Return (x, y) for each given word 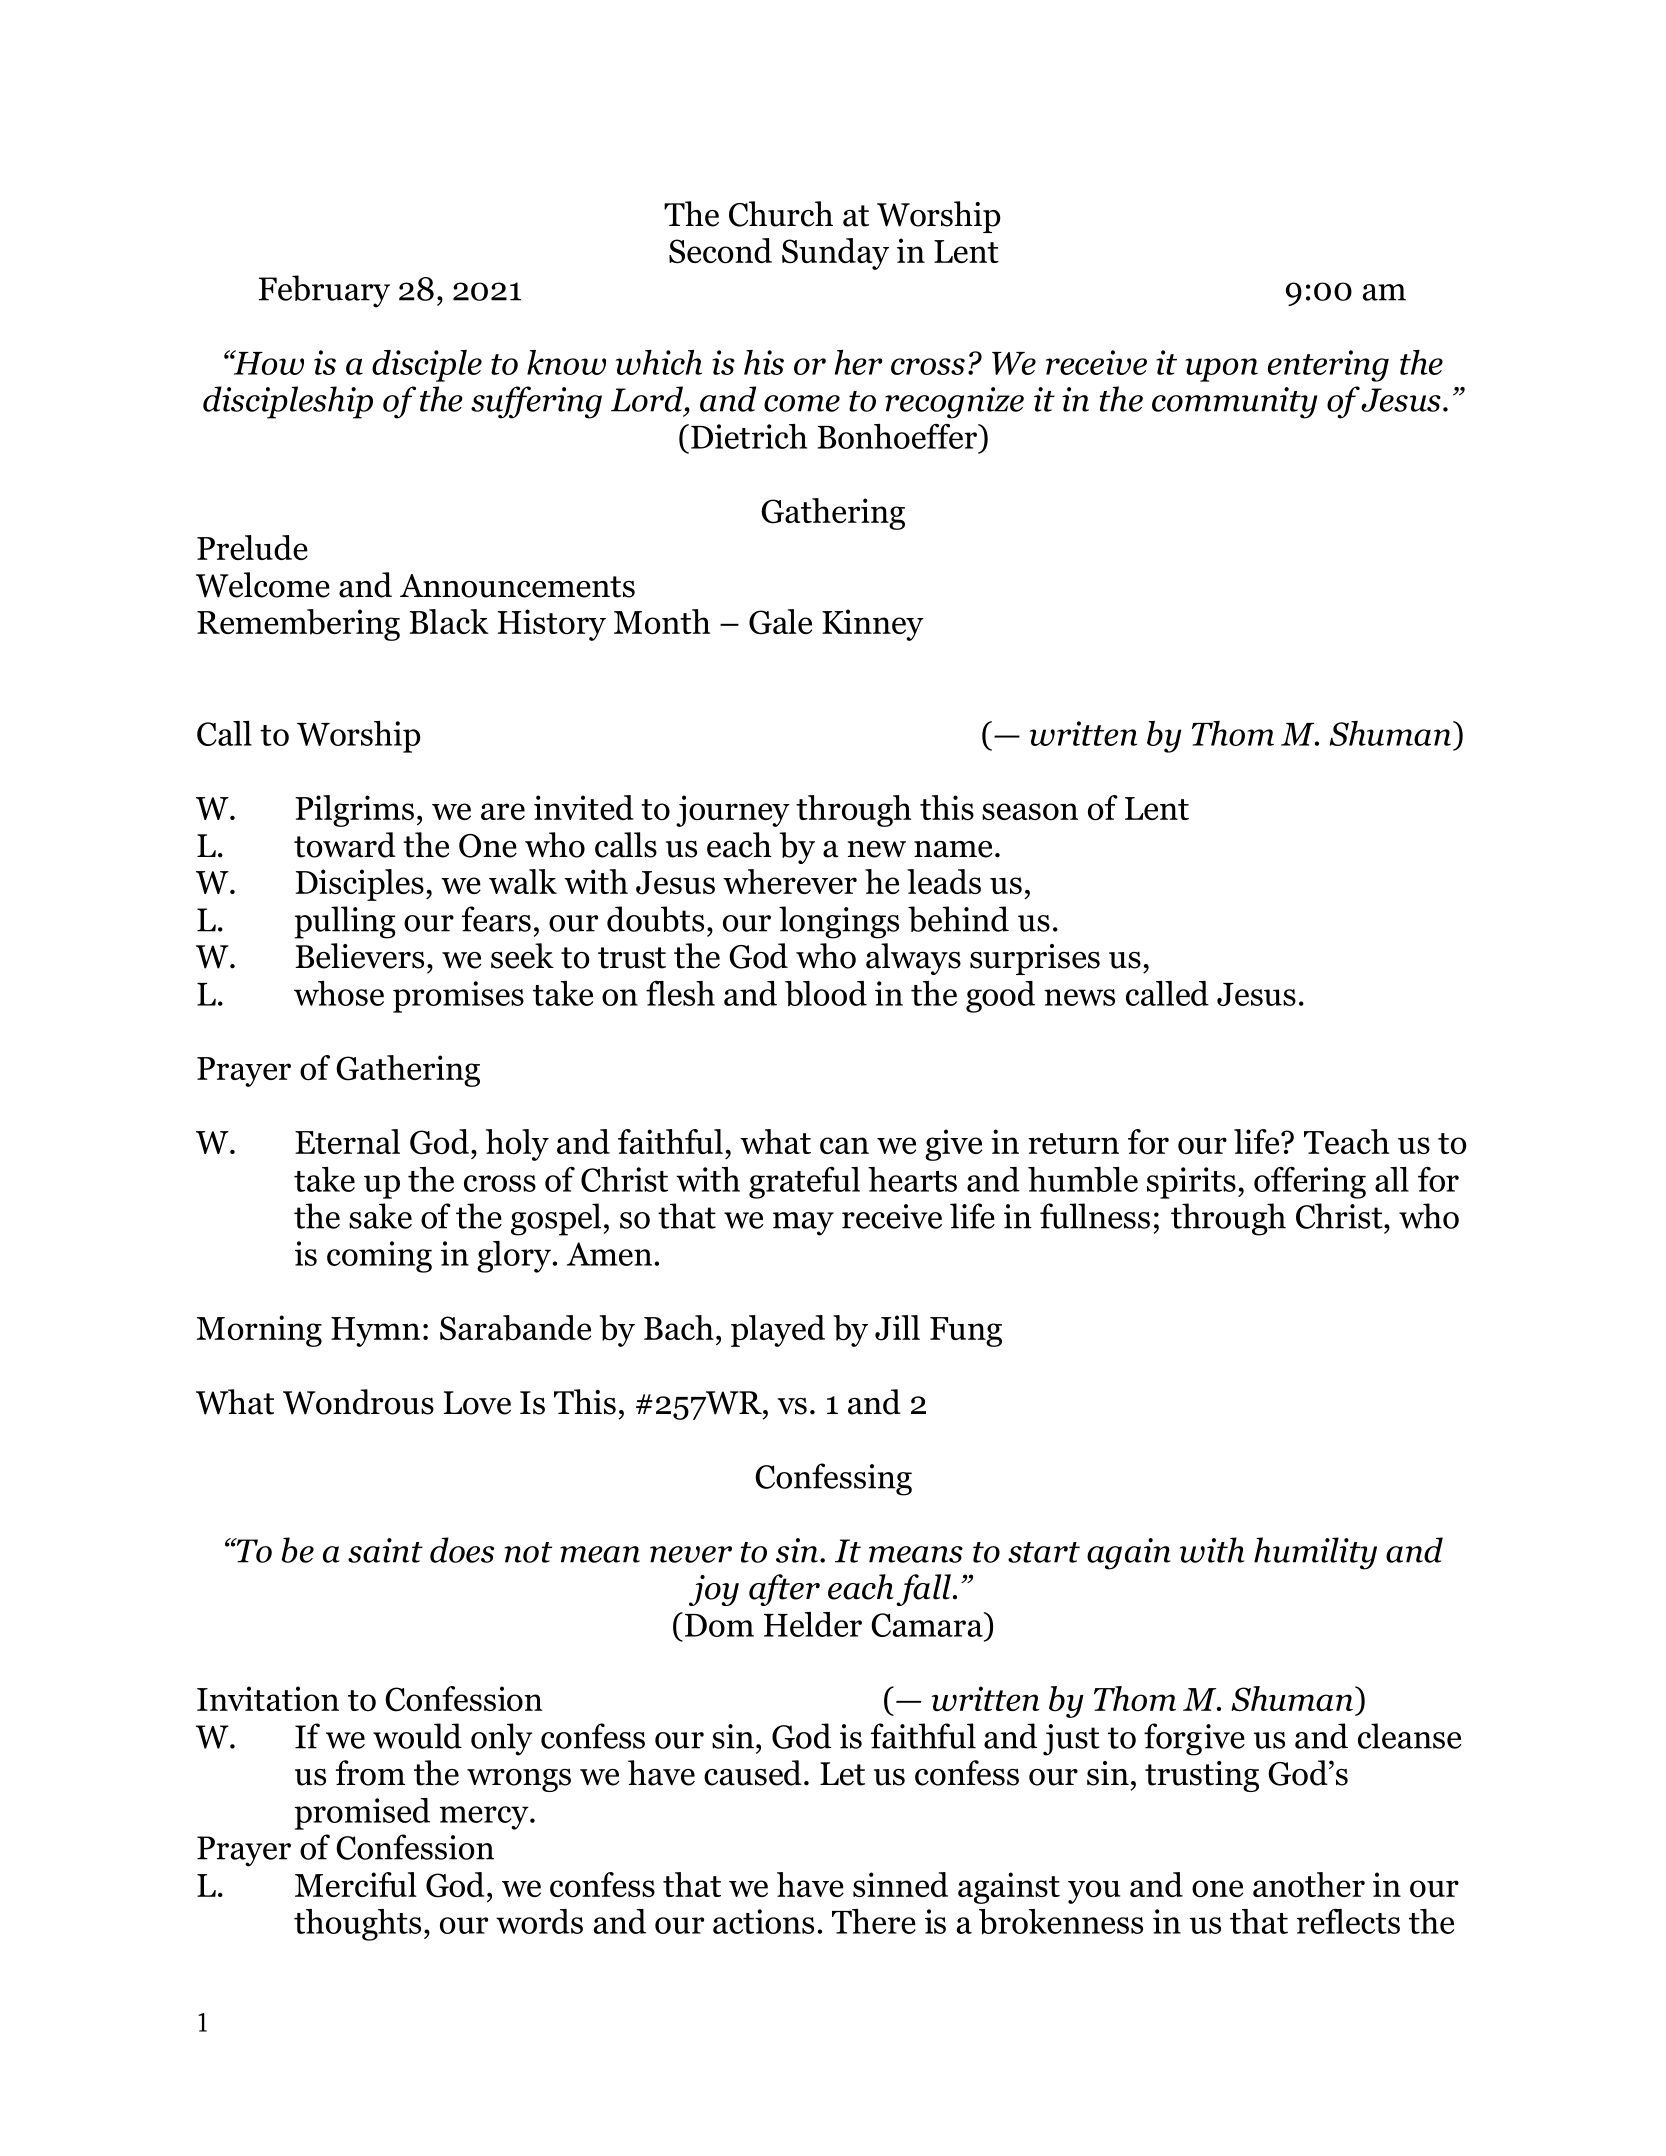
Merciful (356, 1884)
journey (733, 811)
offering (1310, 1183)
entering (1328, 366)
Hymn (375, 1332)
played (778, 1331)
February (324, 291)
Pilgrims (354, 811)
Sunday (835, 254)
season (1030, 812)
